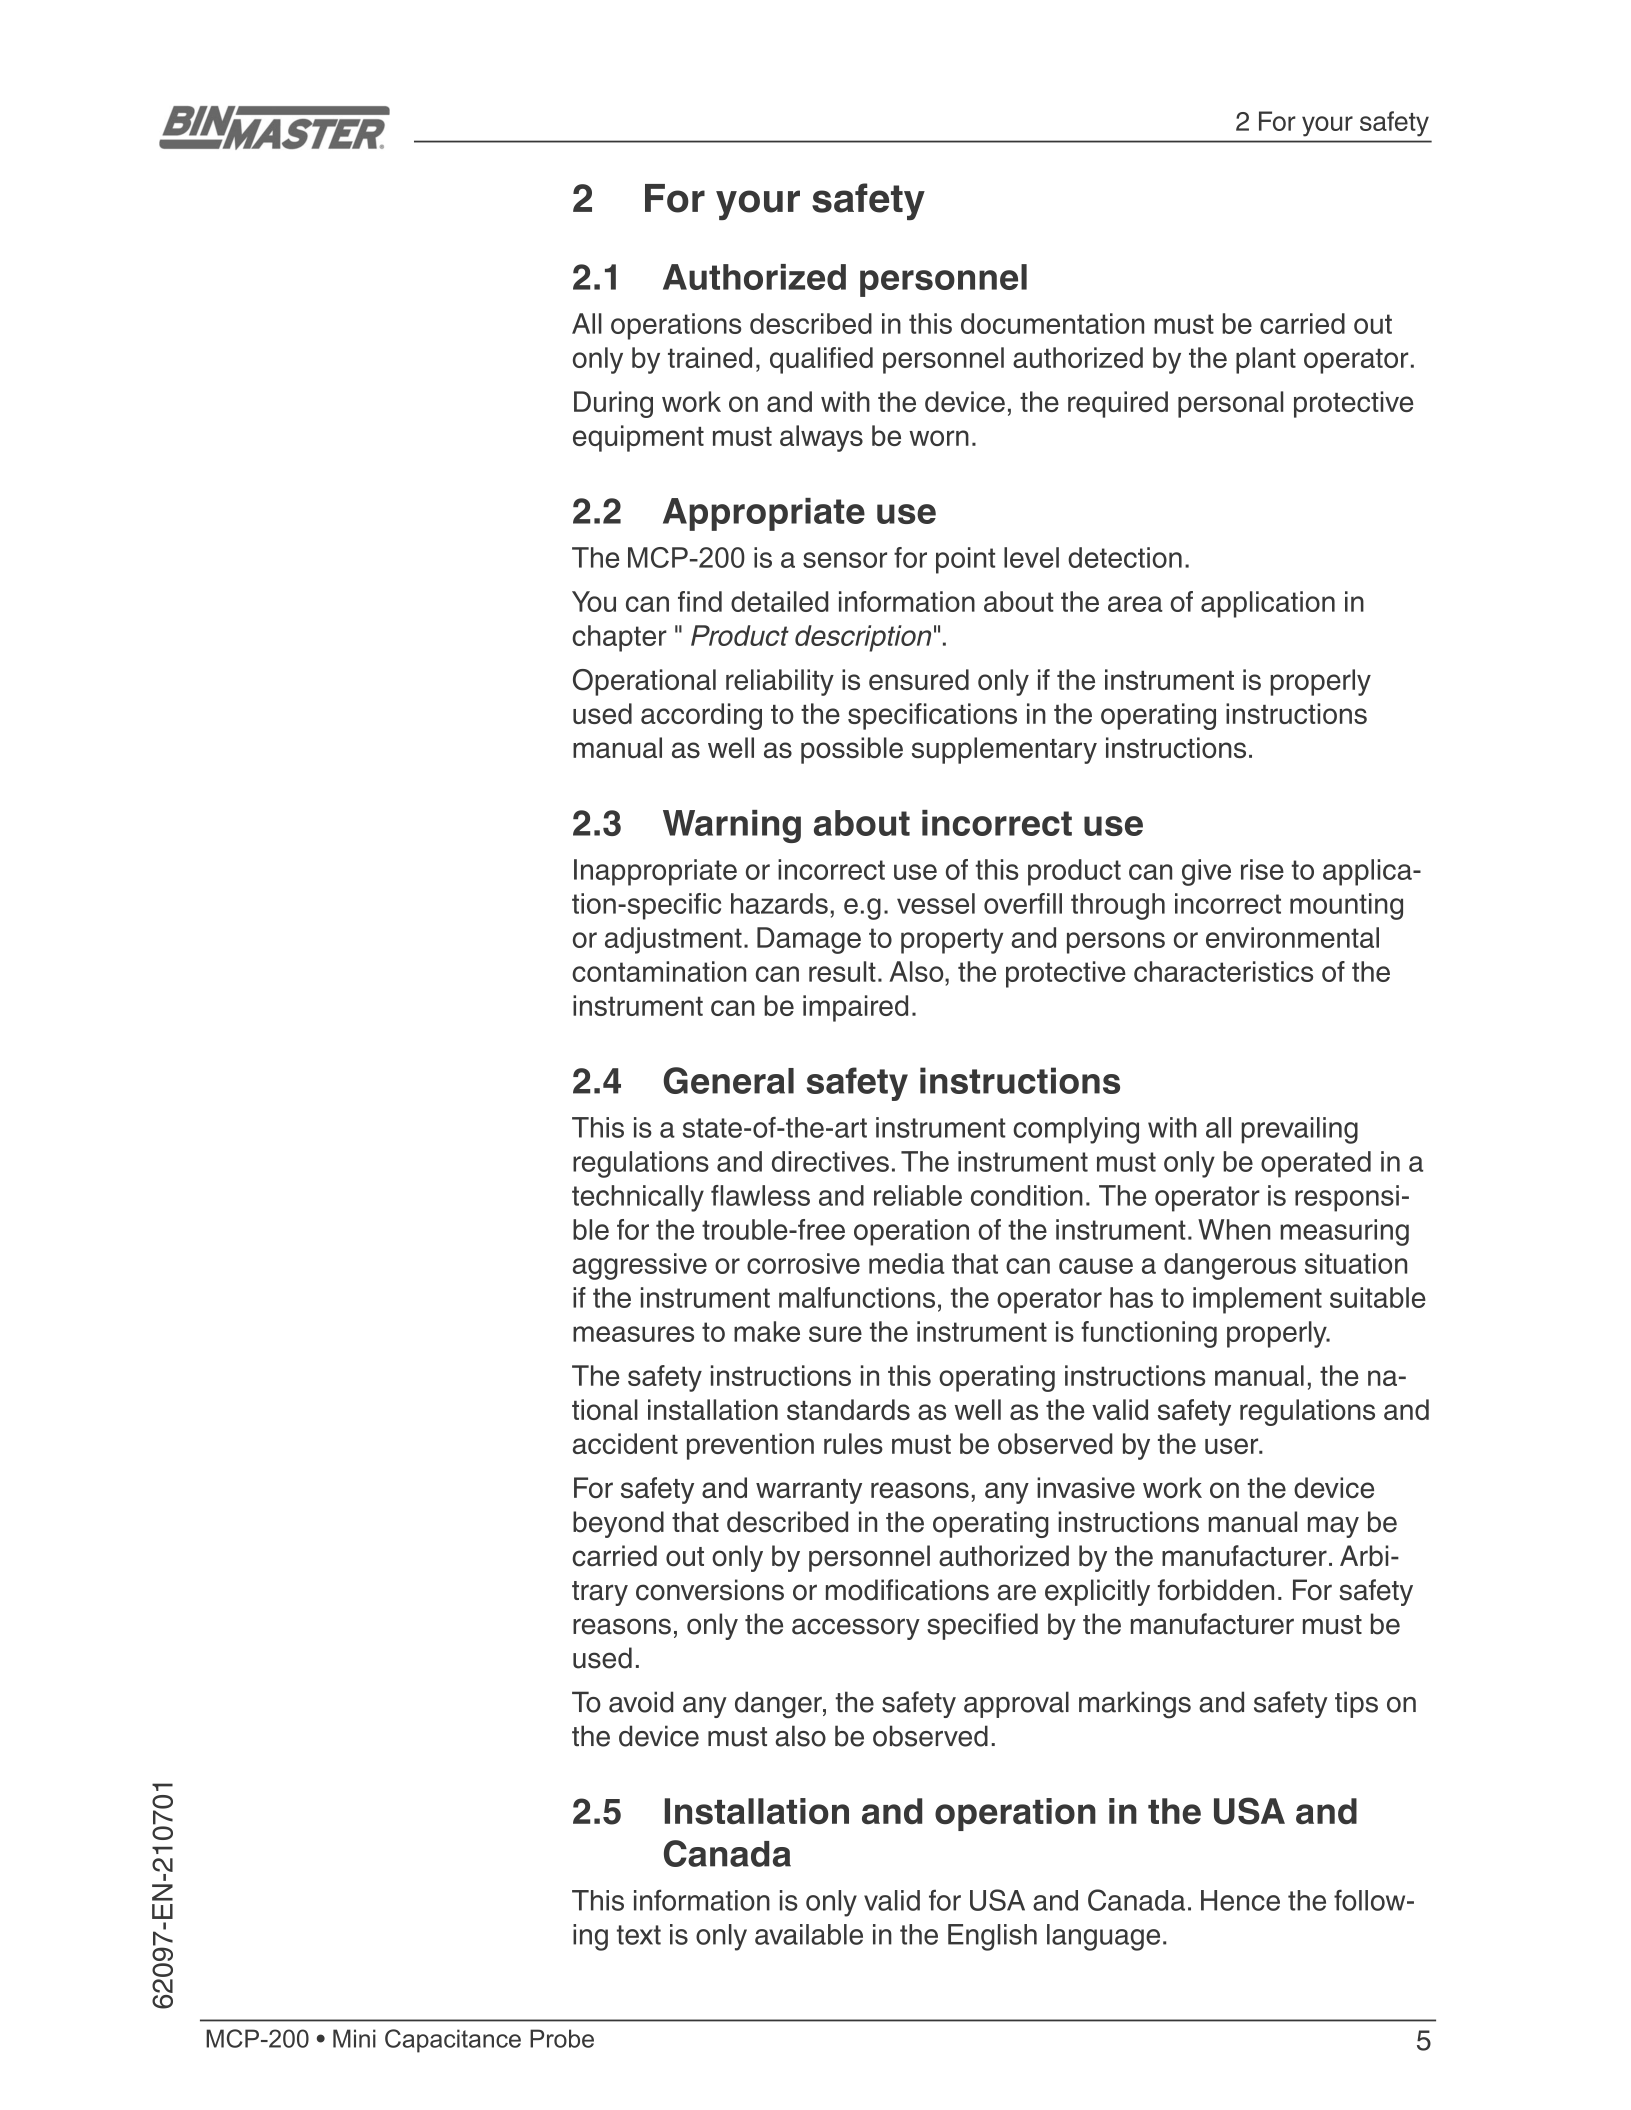  I want to click on personal, so click(1230, 404).
